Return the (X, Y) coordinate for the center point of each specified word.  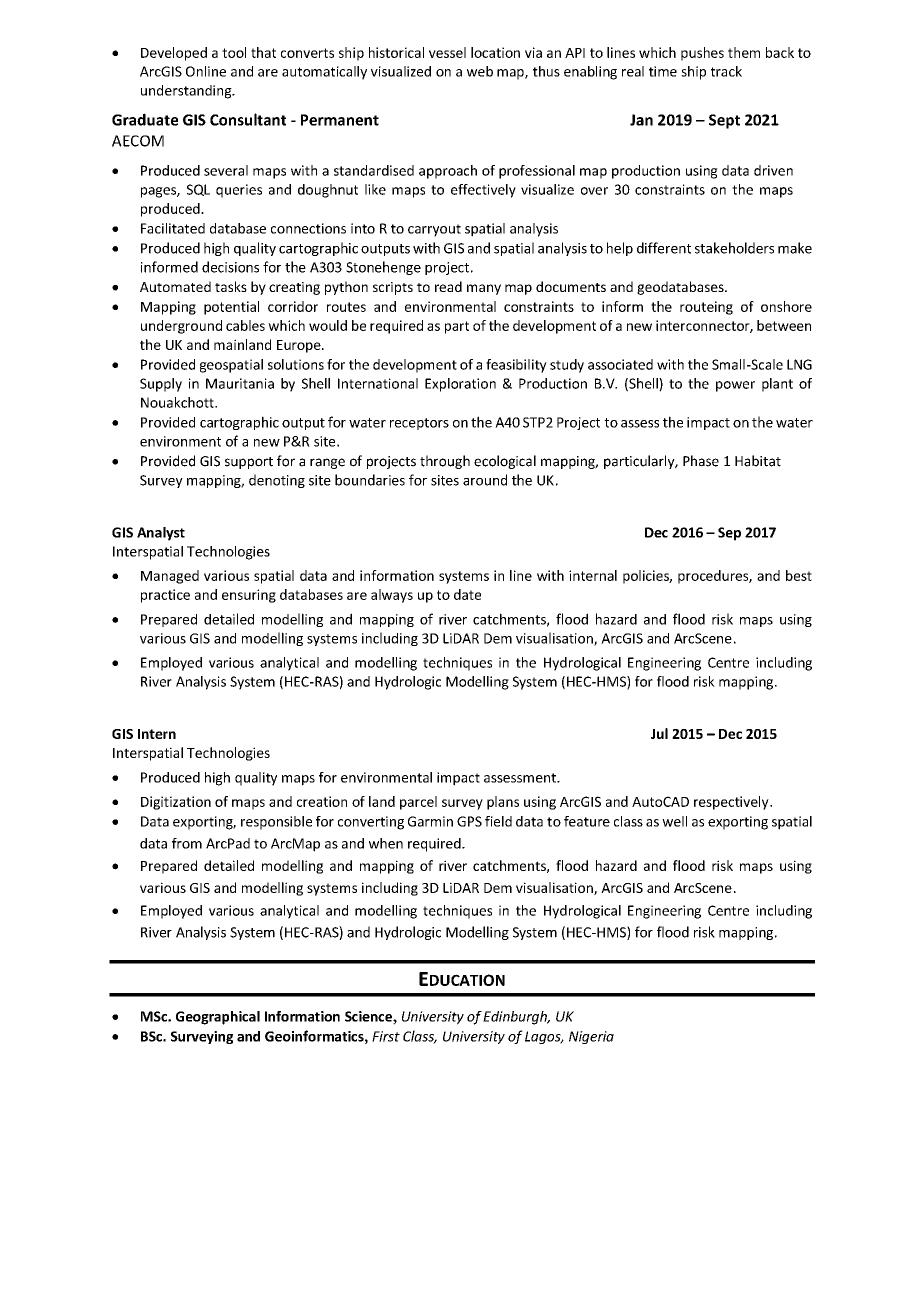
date (467, 594)
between (784, 325)
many (484, 289)
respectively (732, 803)
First (386, 1036)
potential (231, 308)
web (480, 71)
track (726, 71)
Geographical (218, 1018)
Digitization (176, 803)
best (799, 575)
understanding (187, 92)
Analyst (161, 534)
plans (503, 803)
